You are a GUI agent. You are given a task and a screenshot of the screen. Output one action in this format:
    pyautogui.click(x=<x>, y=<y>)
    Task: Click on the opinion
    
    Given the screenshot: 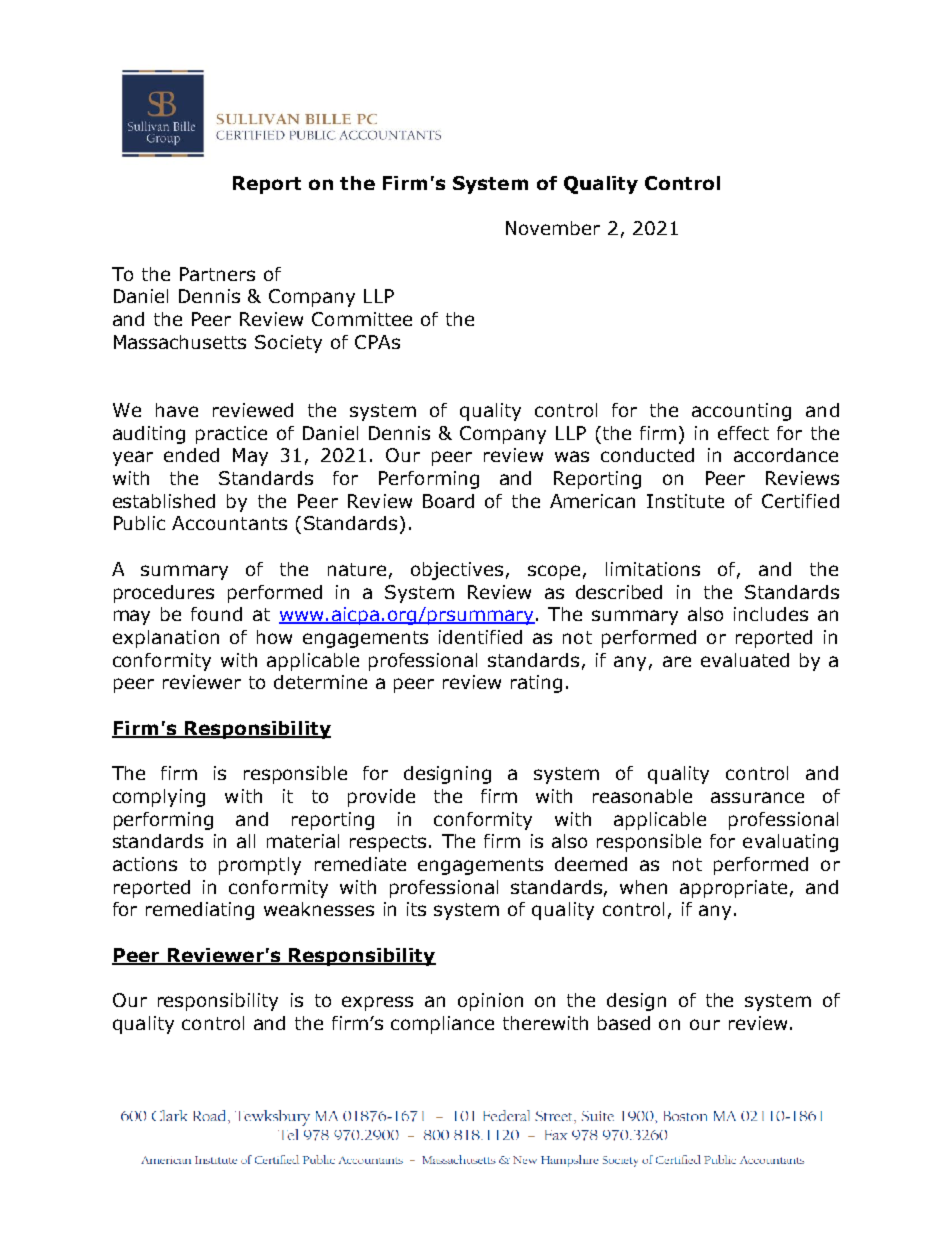 What is the action you would take?
    pyautogui.click(x=490, y=1002)
